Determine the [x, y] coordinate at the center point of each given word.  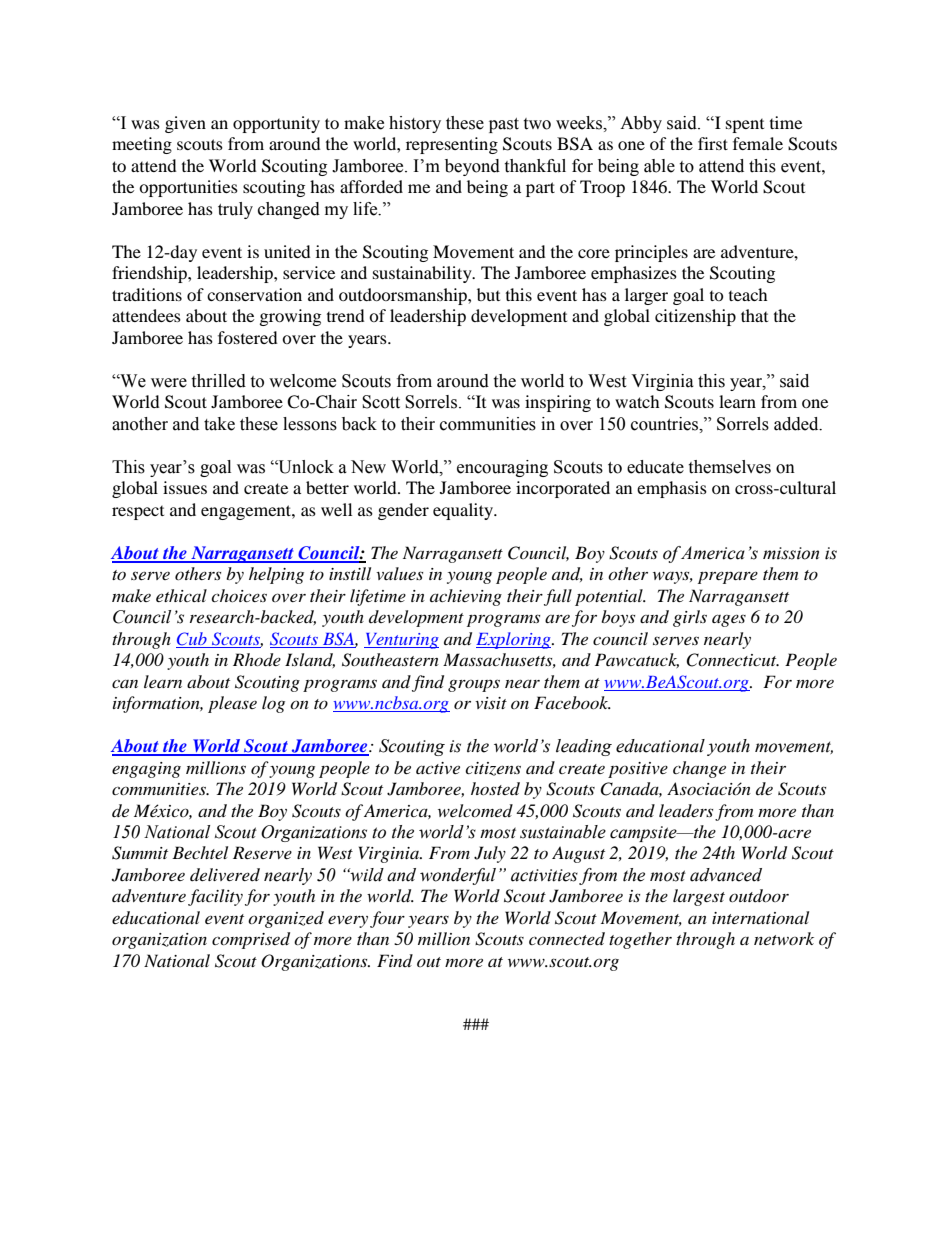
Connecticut [732, 660]
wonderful [458, 876]
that [754, 315]
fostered [248, 337]
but [488, 294]
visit [491, 703]
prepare [728, 577]
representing [452, 145]
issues [185, 487]
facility [215, 897]
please [232, 704]
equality [464, 511]
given [185, 124]
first [713, 143]
